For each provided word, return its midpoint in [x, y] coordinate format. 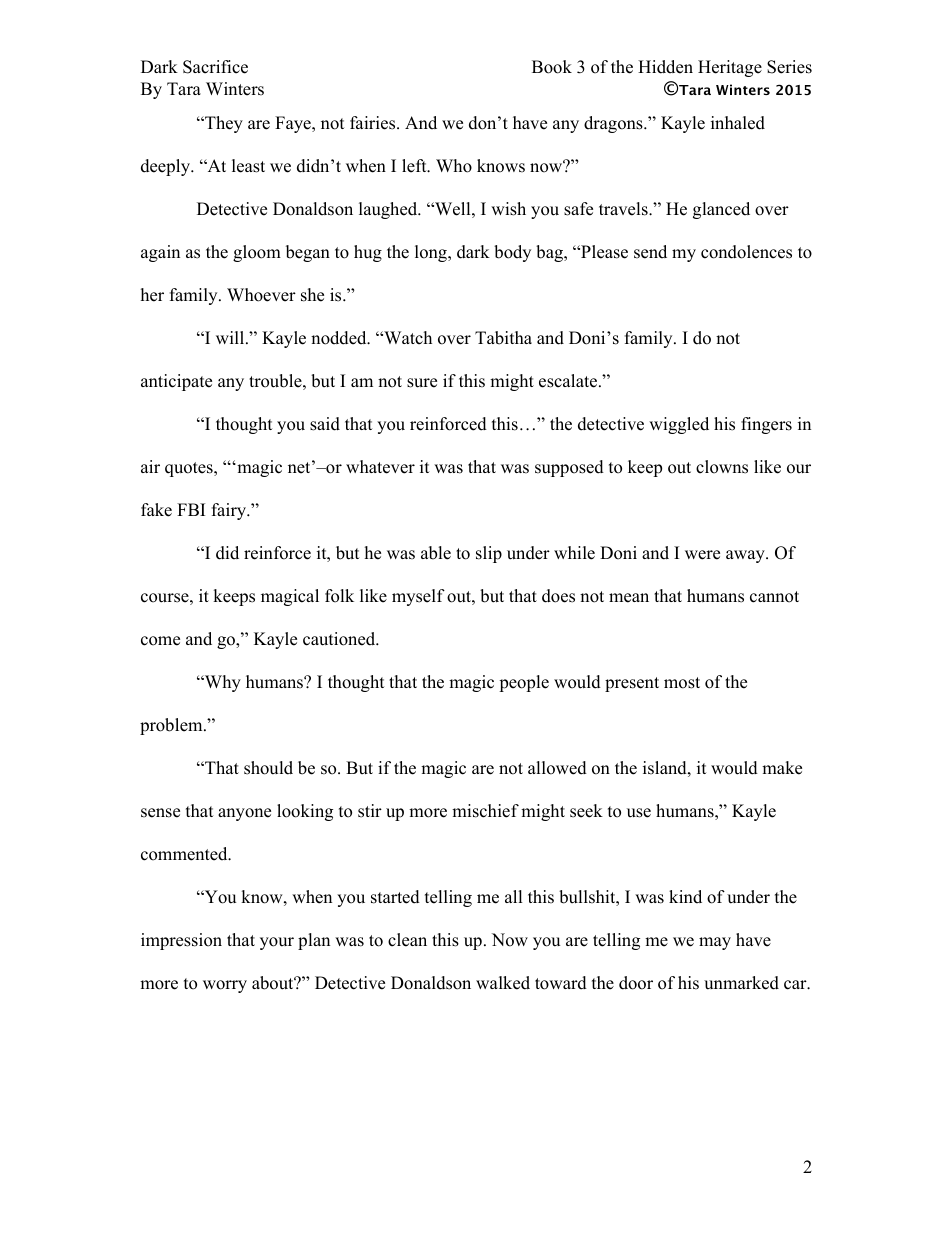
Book [552, 67]
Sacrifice [215, 67]
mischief [485, 811]
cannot [774, 597]
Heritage [730, 68]
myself [418, 597]
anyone [244, 814]
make [782, 768]
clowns [722, 467]
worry [225, 986]
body [512, 253]
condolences [746, 252]
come [160, 641]
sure [422, 383]
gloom [257, 253]
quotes [190, 469]
